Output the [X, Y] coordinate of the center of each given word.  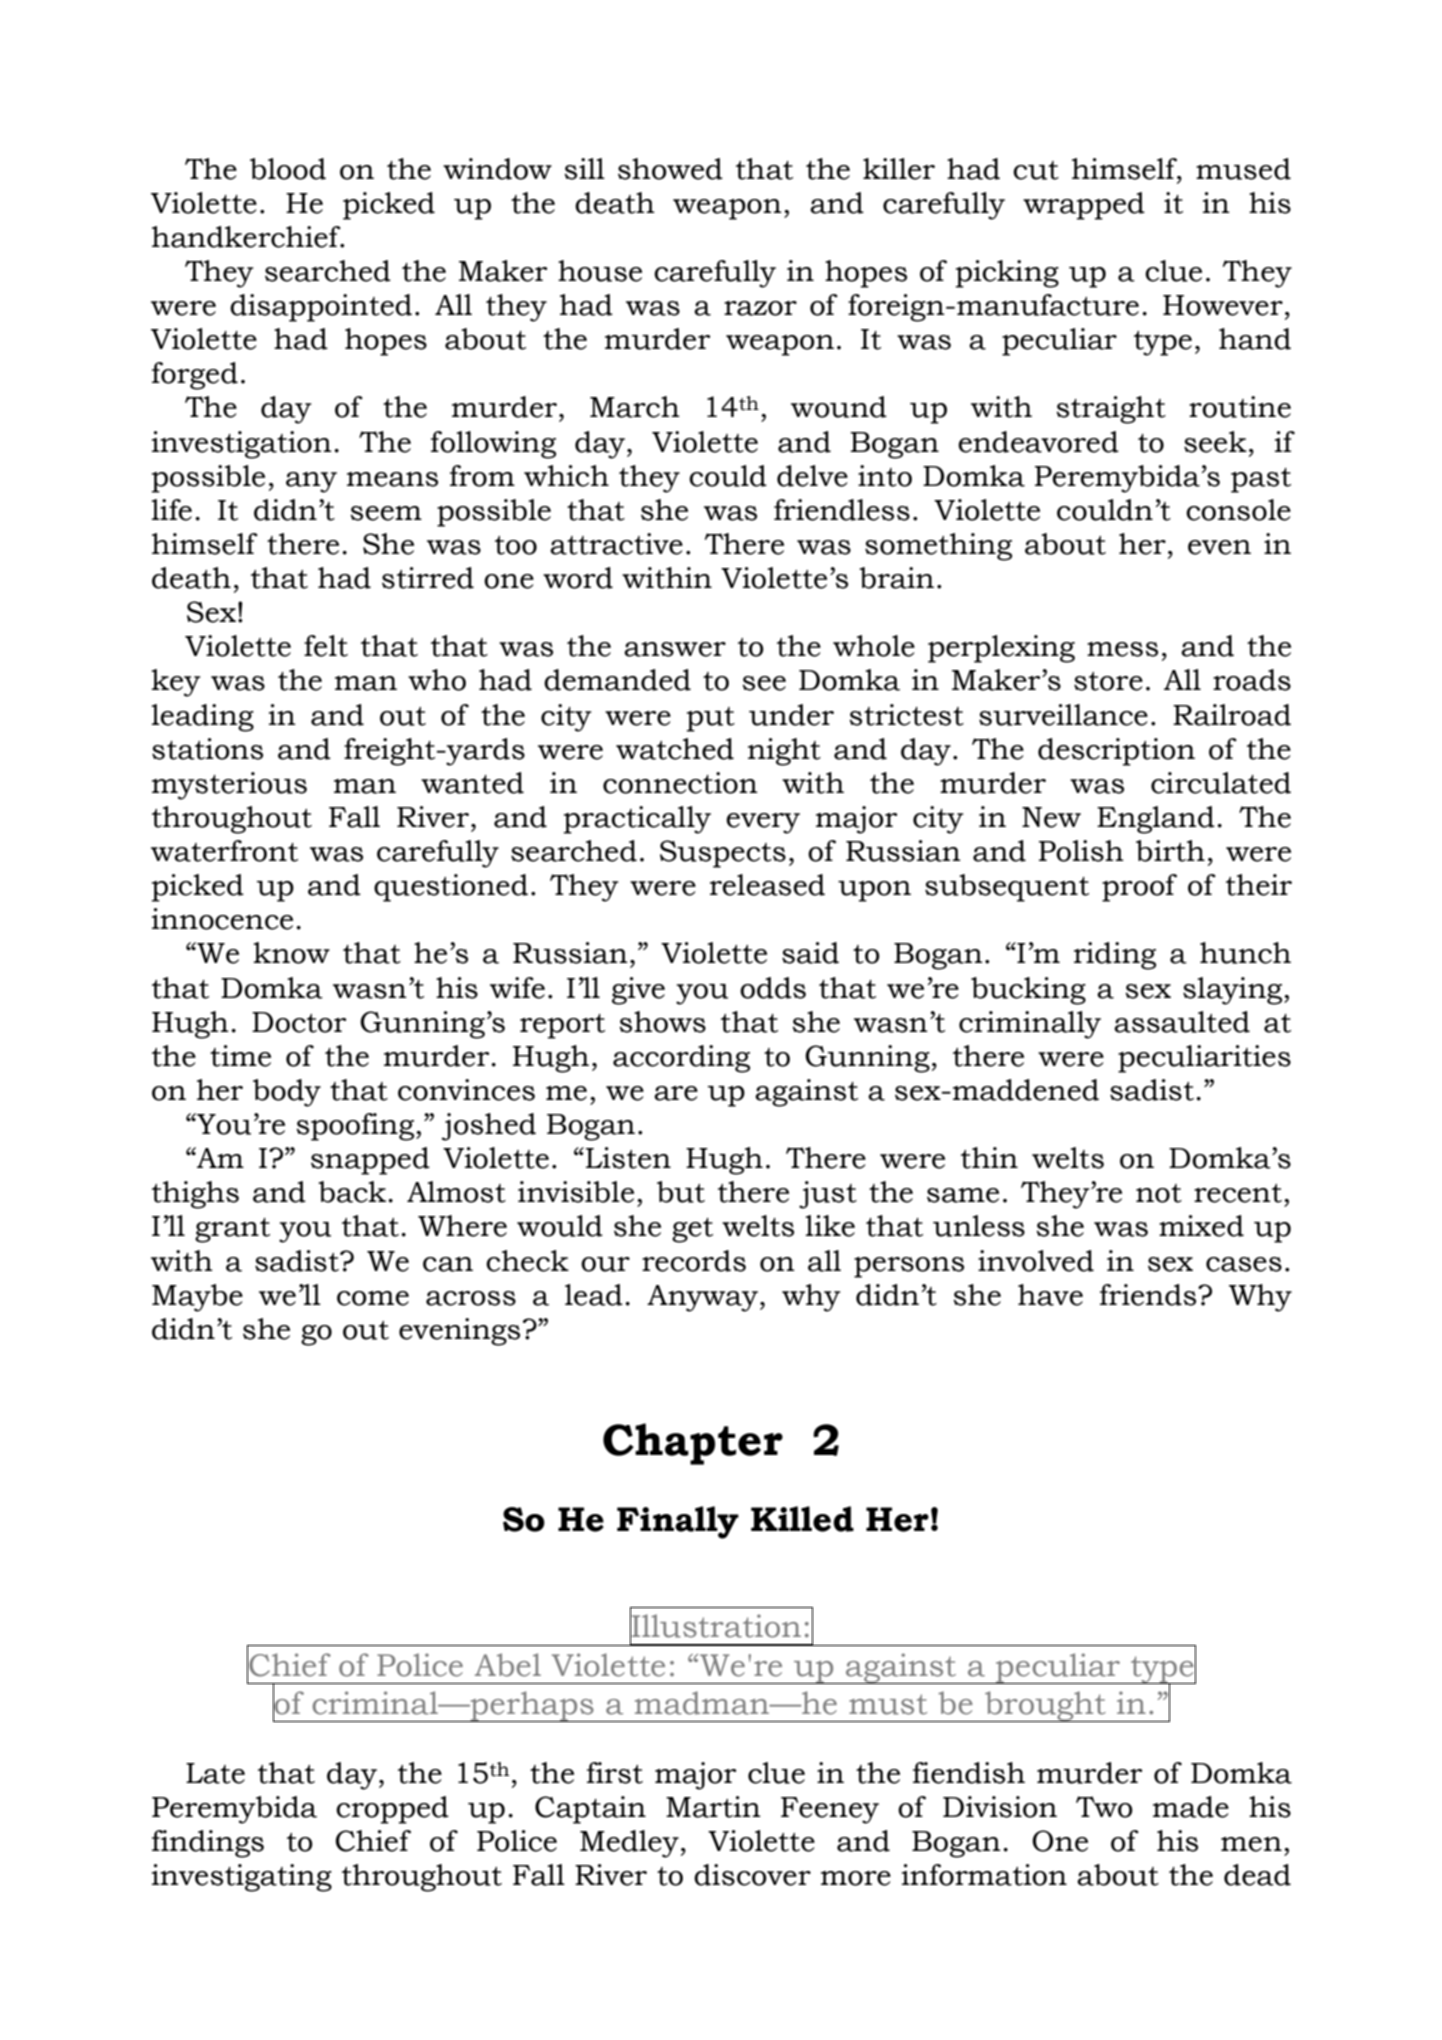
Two [1104, 1807]
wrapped [1084, 206]
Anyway [702, 1298]
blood [288, 169]
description [1116, 752]
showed [670, 169]
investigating [242, 1878]
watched [675, 749]
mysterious [229, 786]
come [373, 1298]
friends [1149, 1295]
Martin [713, 1807]
